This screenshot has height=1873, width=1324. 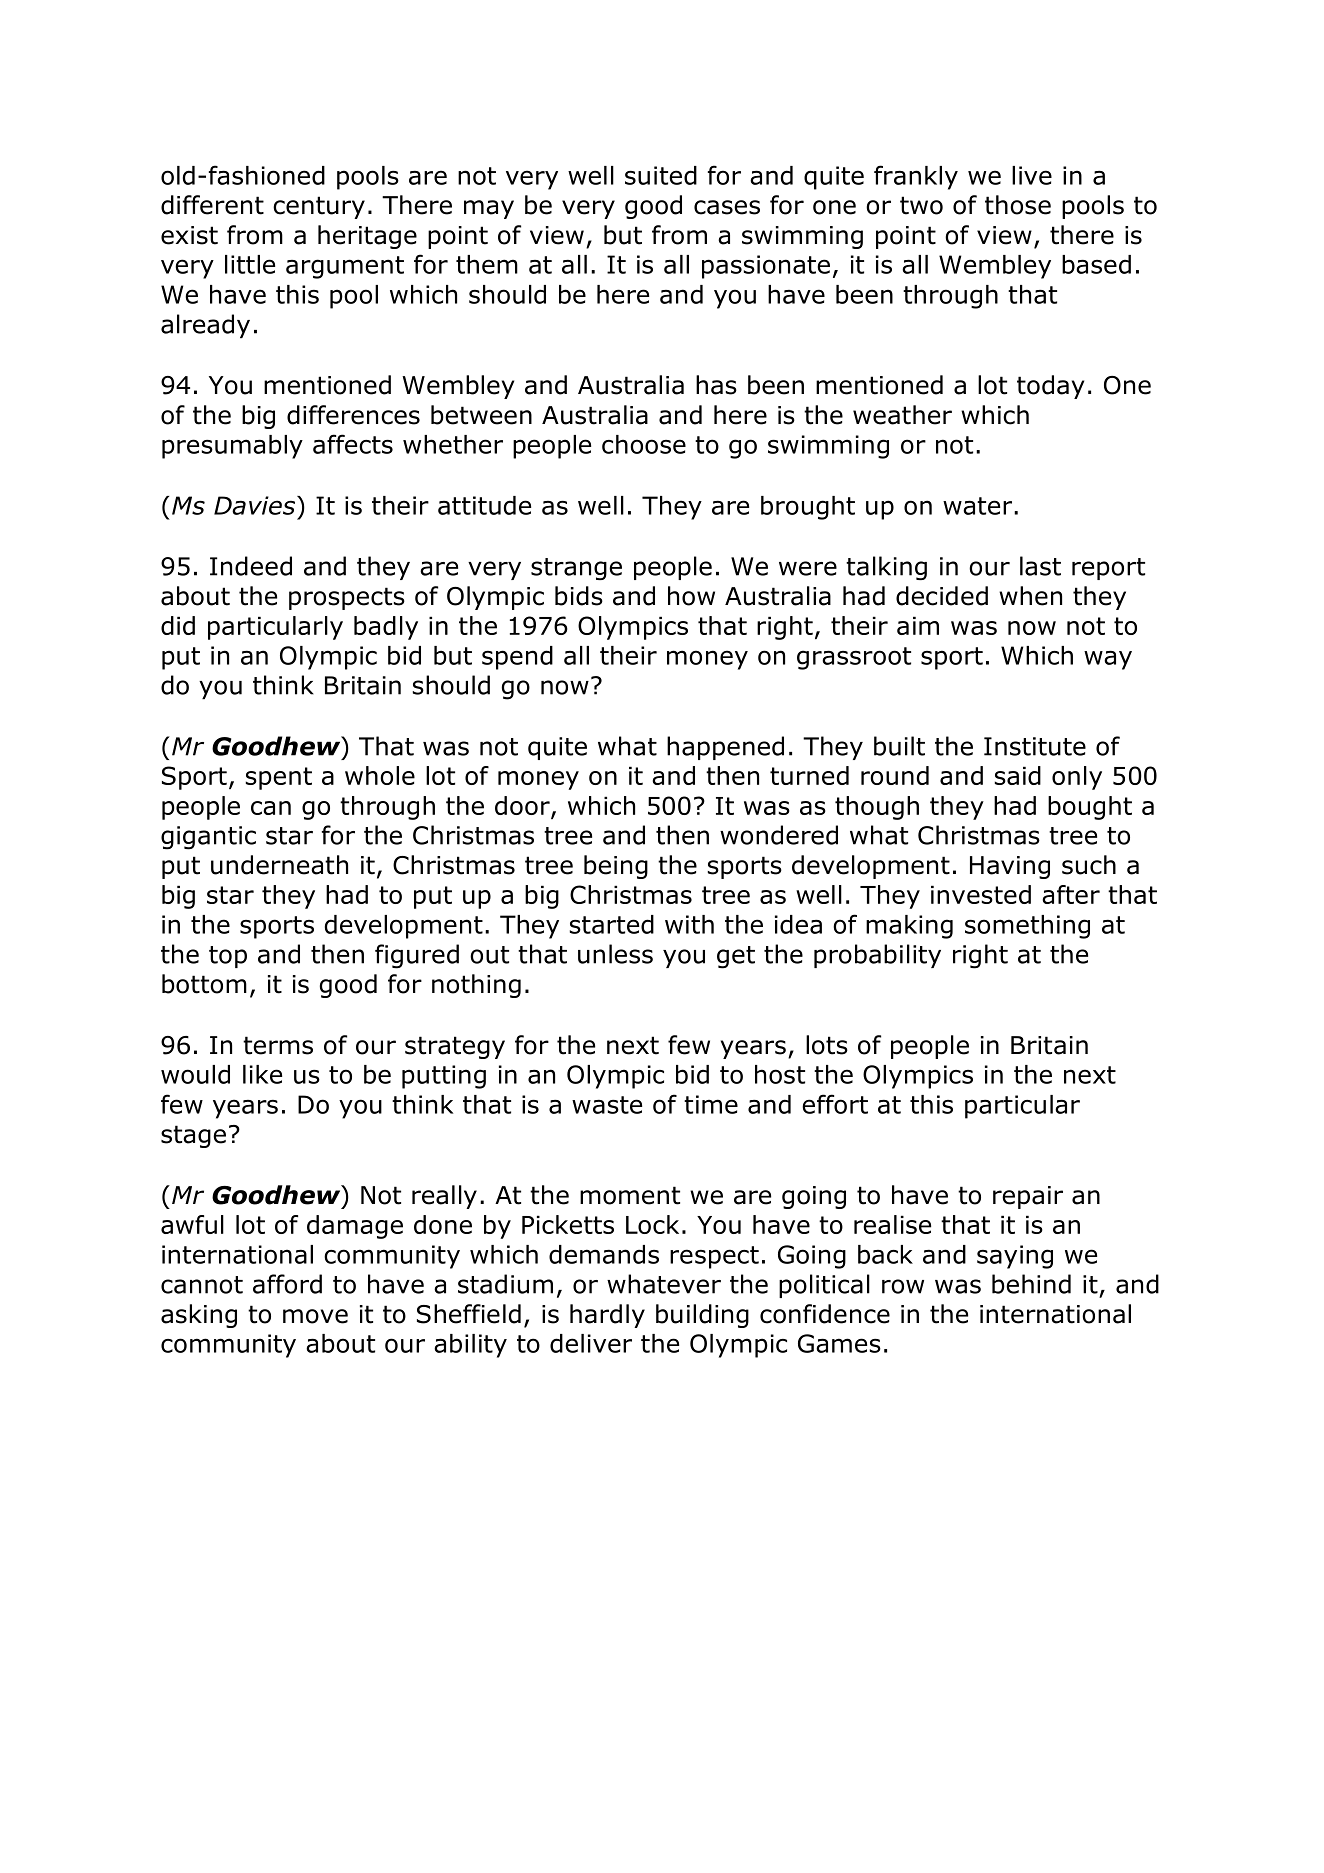 I want to click on hardly, so click(x=607, y=1316).
